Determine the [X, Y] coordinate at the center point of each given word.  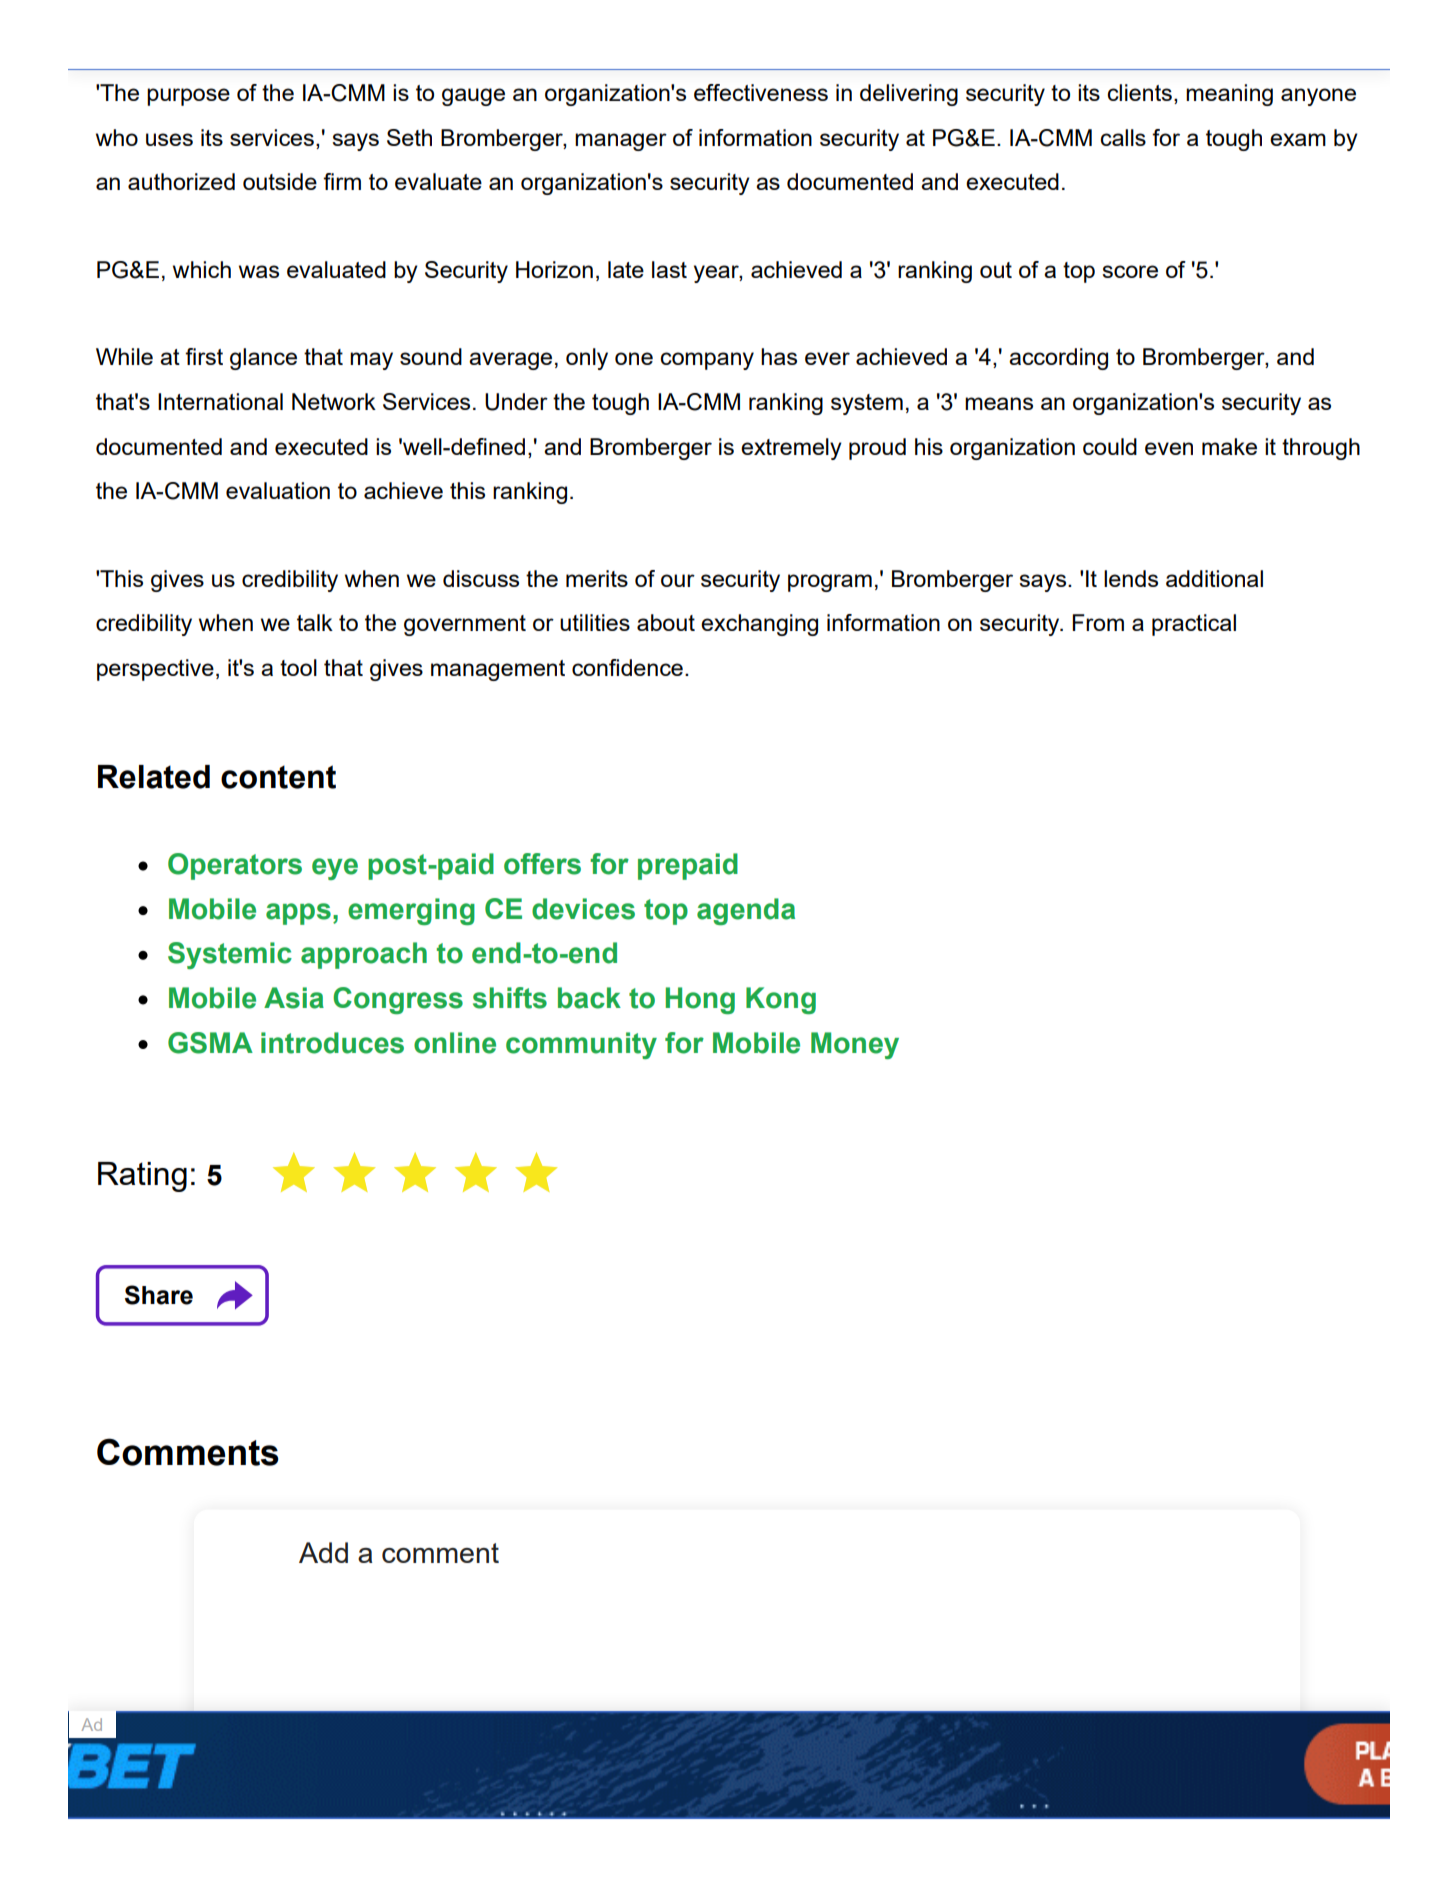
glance [263, 359]
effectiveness [761, 92]
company [707, 361]
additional [1214, 578]
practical [1194, 625]
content [278, 777]
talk [315, 622]
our [678, 580]
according [1058, 359]
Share [159, 1295]
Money [855, 1045]
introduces [332, 1043]
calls [1123, 137]
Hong [700, 1000]
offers [542, 864]
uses [169, 139]
